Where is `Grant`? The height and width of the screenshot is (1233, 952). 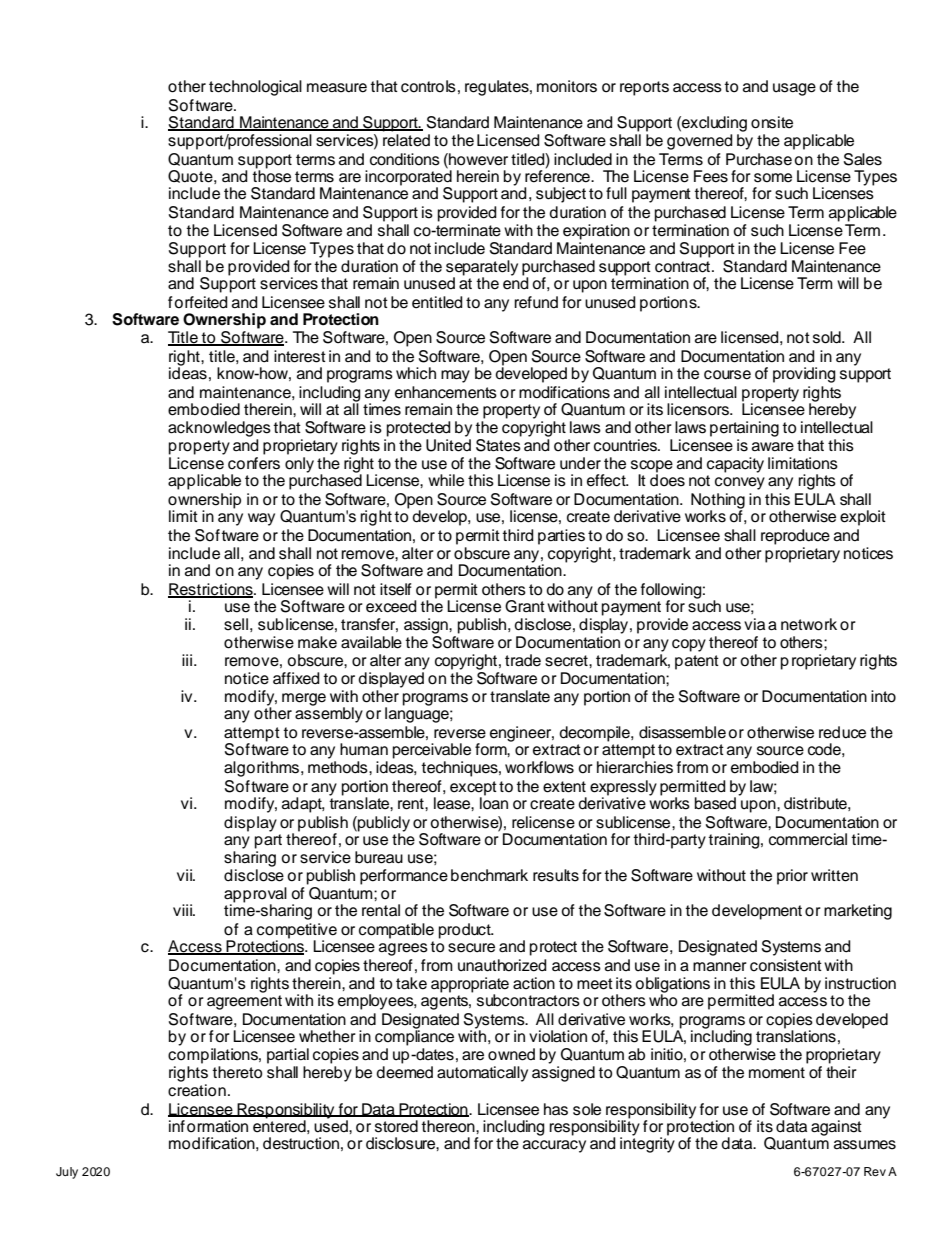
Grant is located at coordinates (525, 606).
